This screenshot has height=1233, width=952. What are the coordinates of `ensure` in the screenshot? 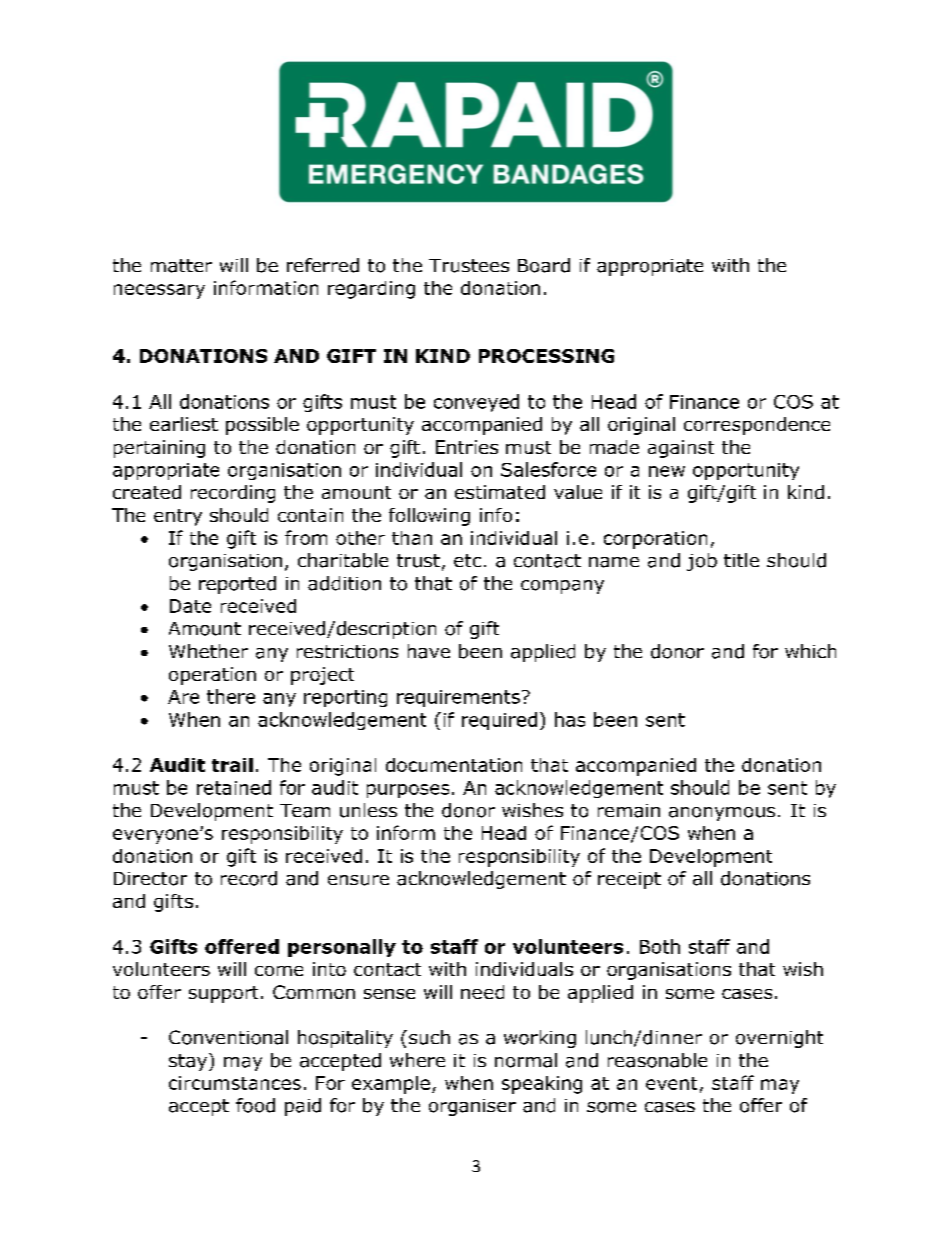 It's located at (358, 880).
